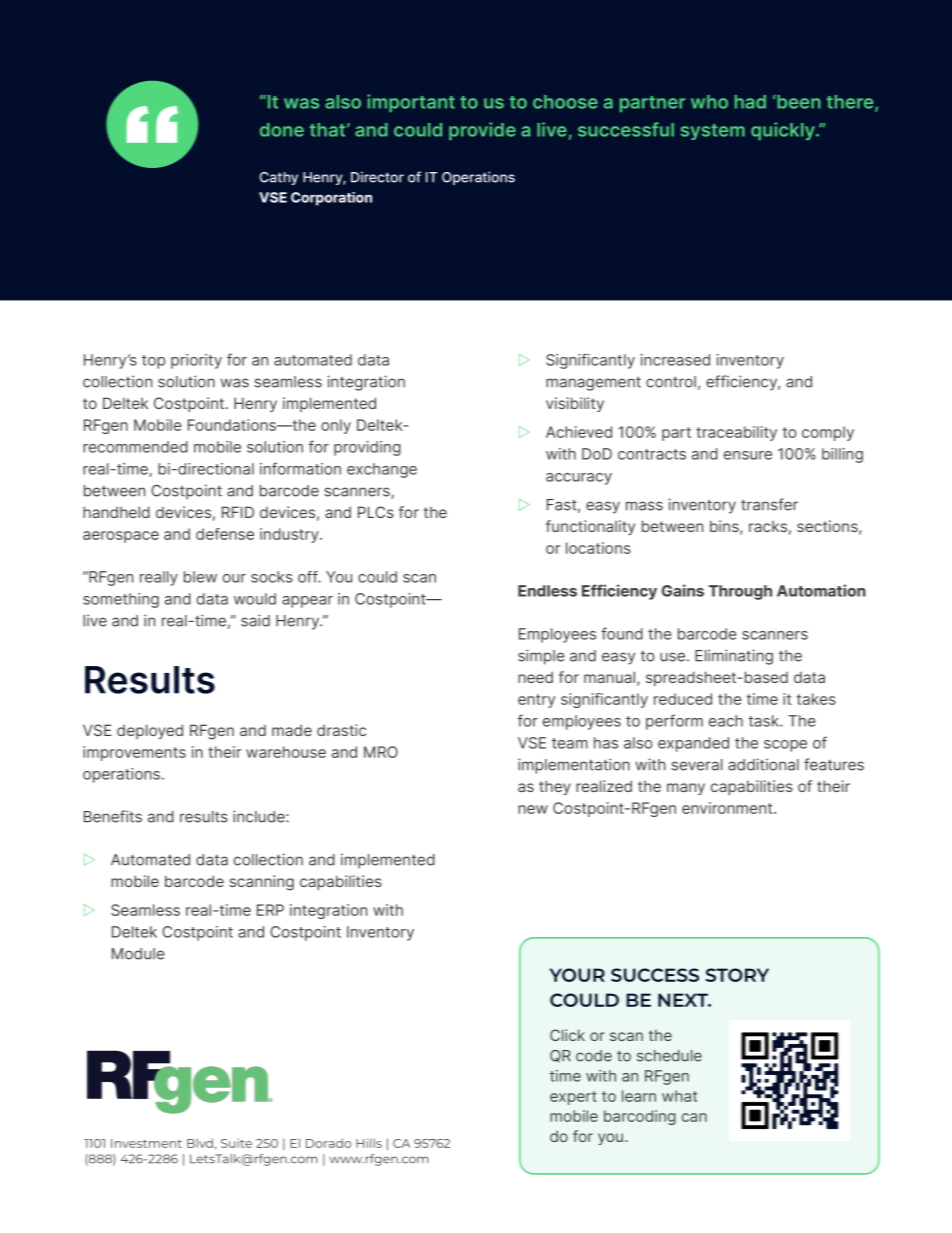  I want to click on transfer, so click(769, 504).
